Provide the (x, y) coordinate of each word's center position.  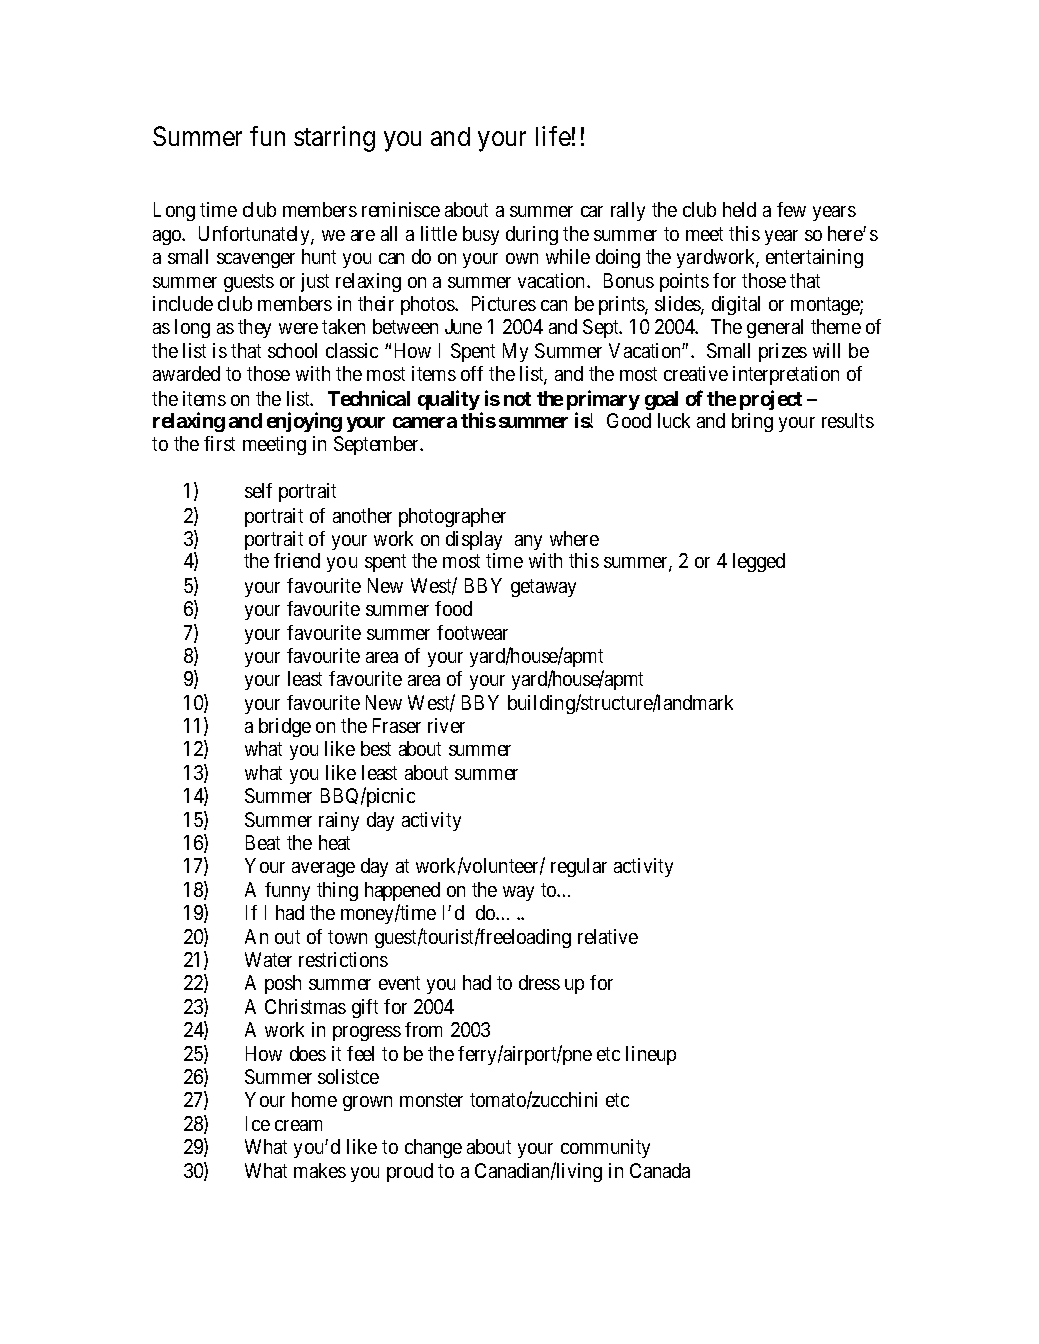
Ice (258, 1123)
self (258, 490)
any (528, 542)
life (553, 136)
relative (608, 936)
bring (752, 422)
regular (579, 867)
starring (334, 139)
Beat (263, 842)
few (791, 209)
